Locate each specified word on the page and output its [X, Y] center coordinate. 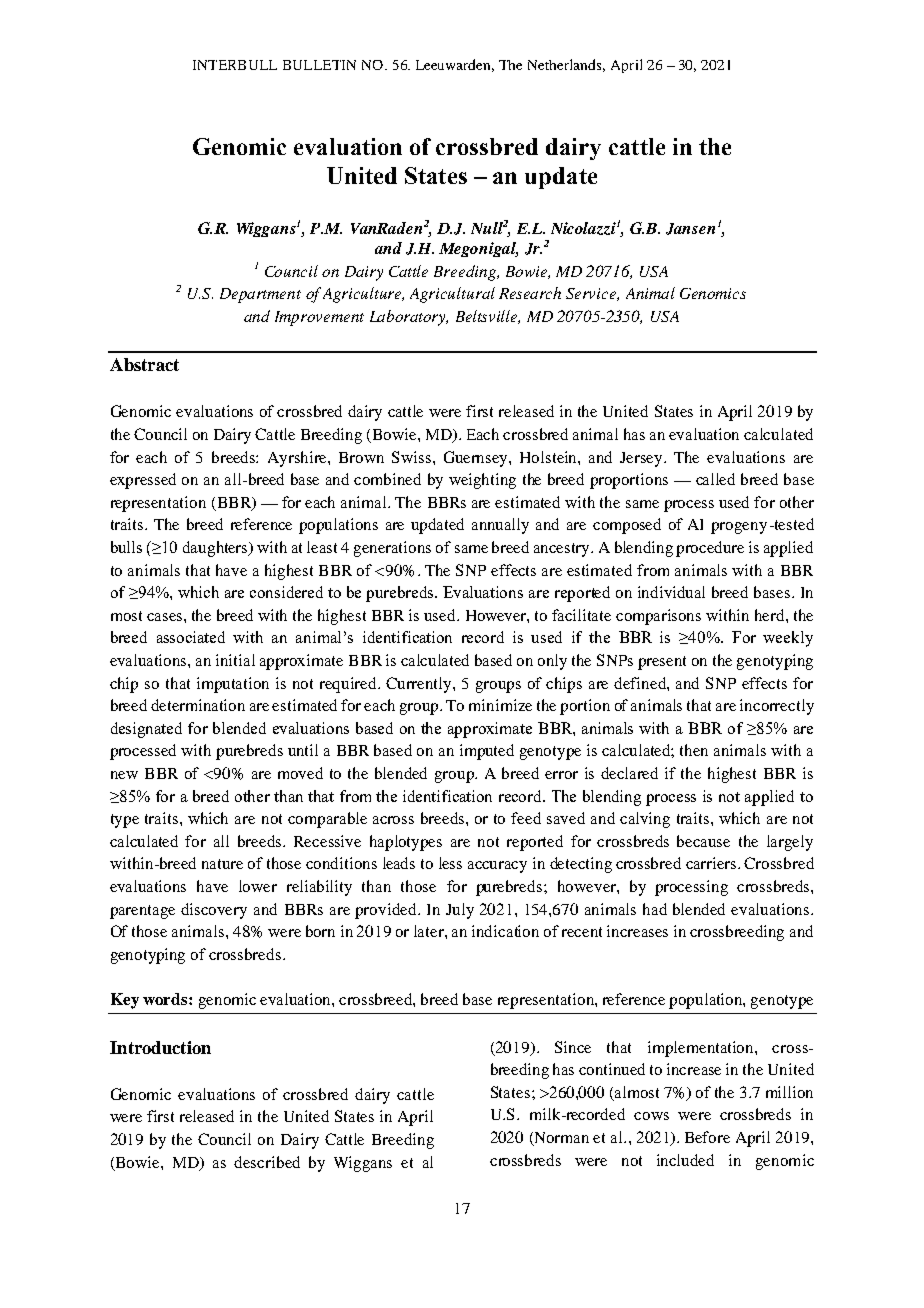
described [267, 1162]
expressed [143, 481]
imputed [487, 752]
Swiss [413, 457]
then [694, 750]
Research [530, 293]
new [124, 775]
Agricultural [452, 295]
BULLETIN [319, 65]
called [715, 479]
